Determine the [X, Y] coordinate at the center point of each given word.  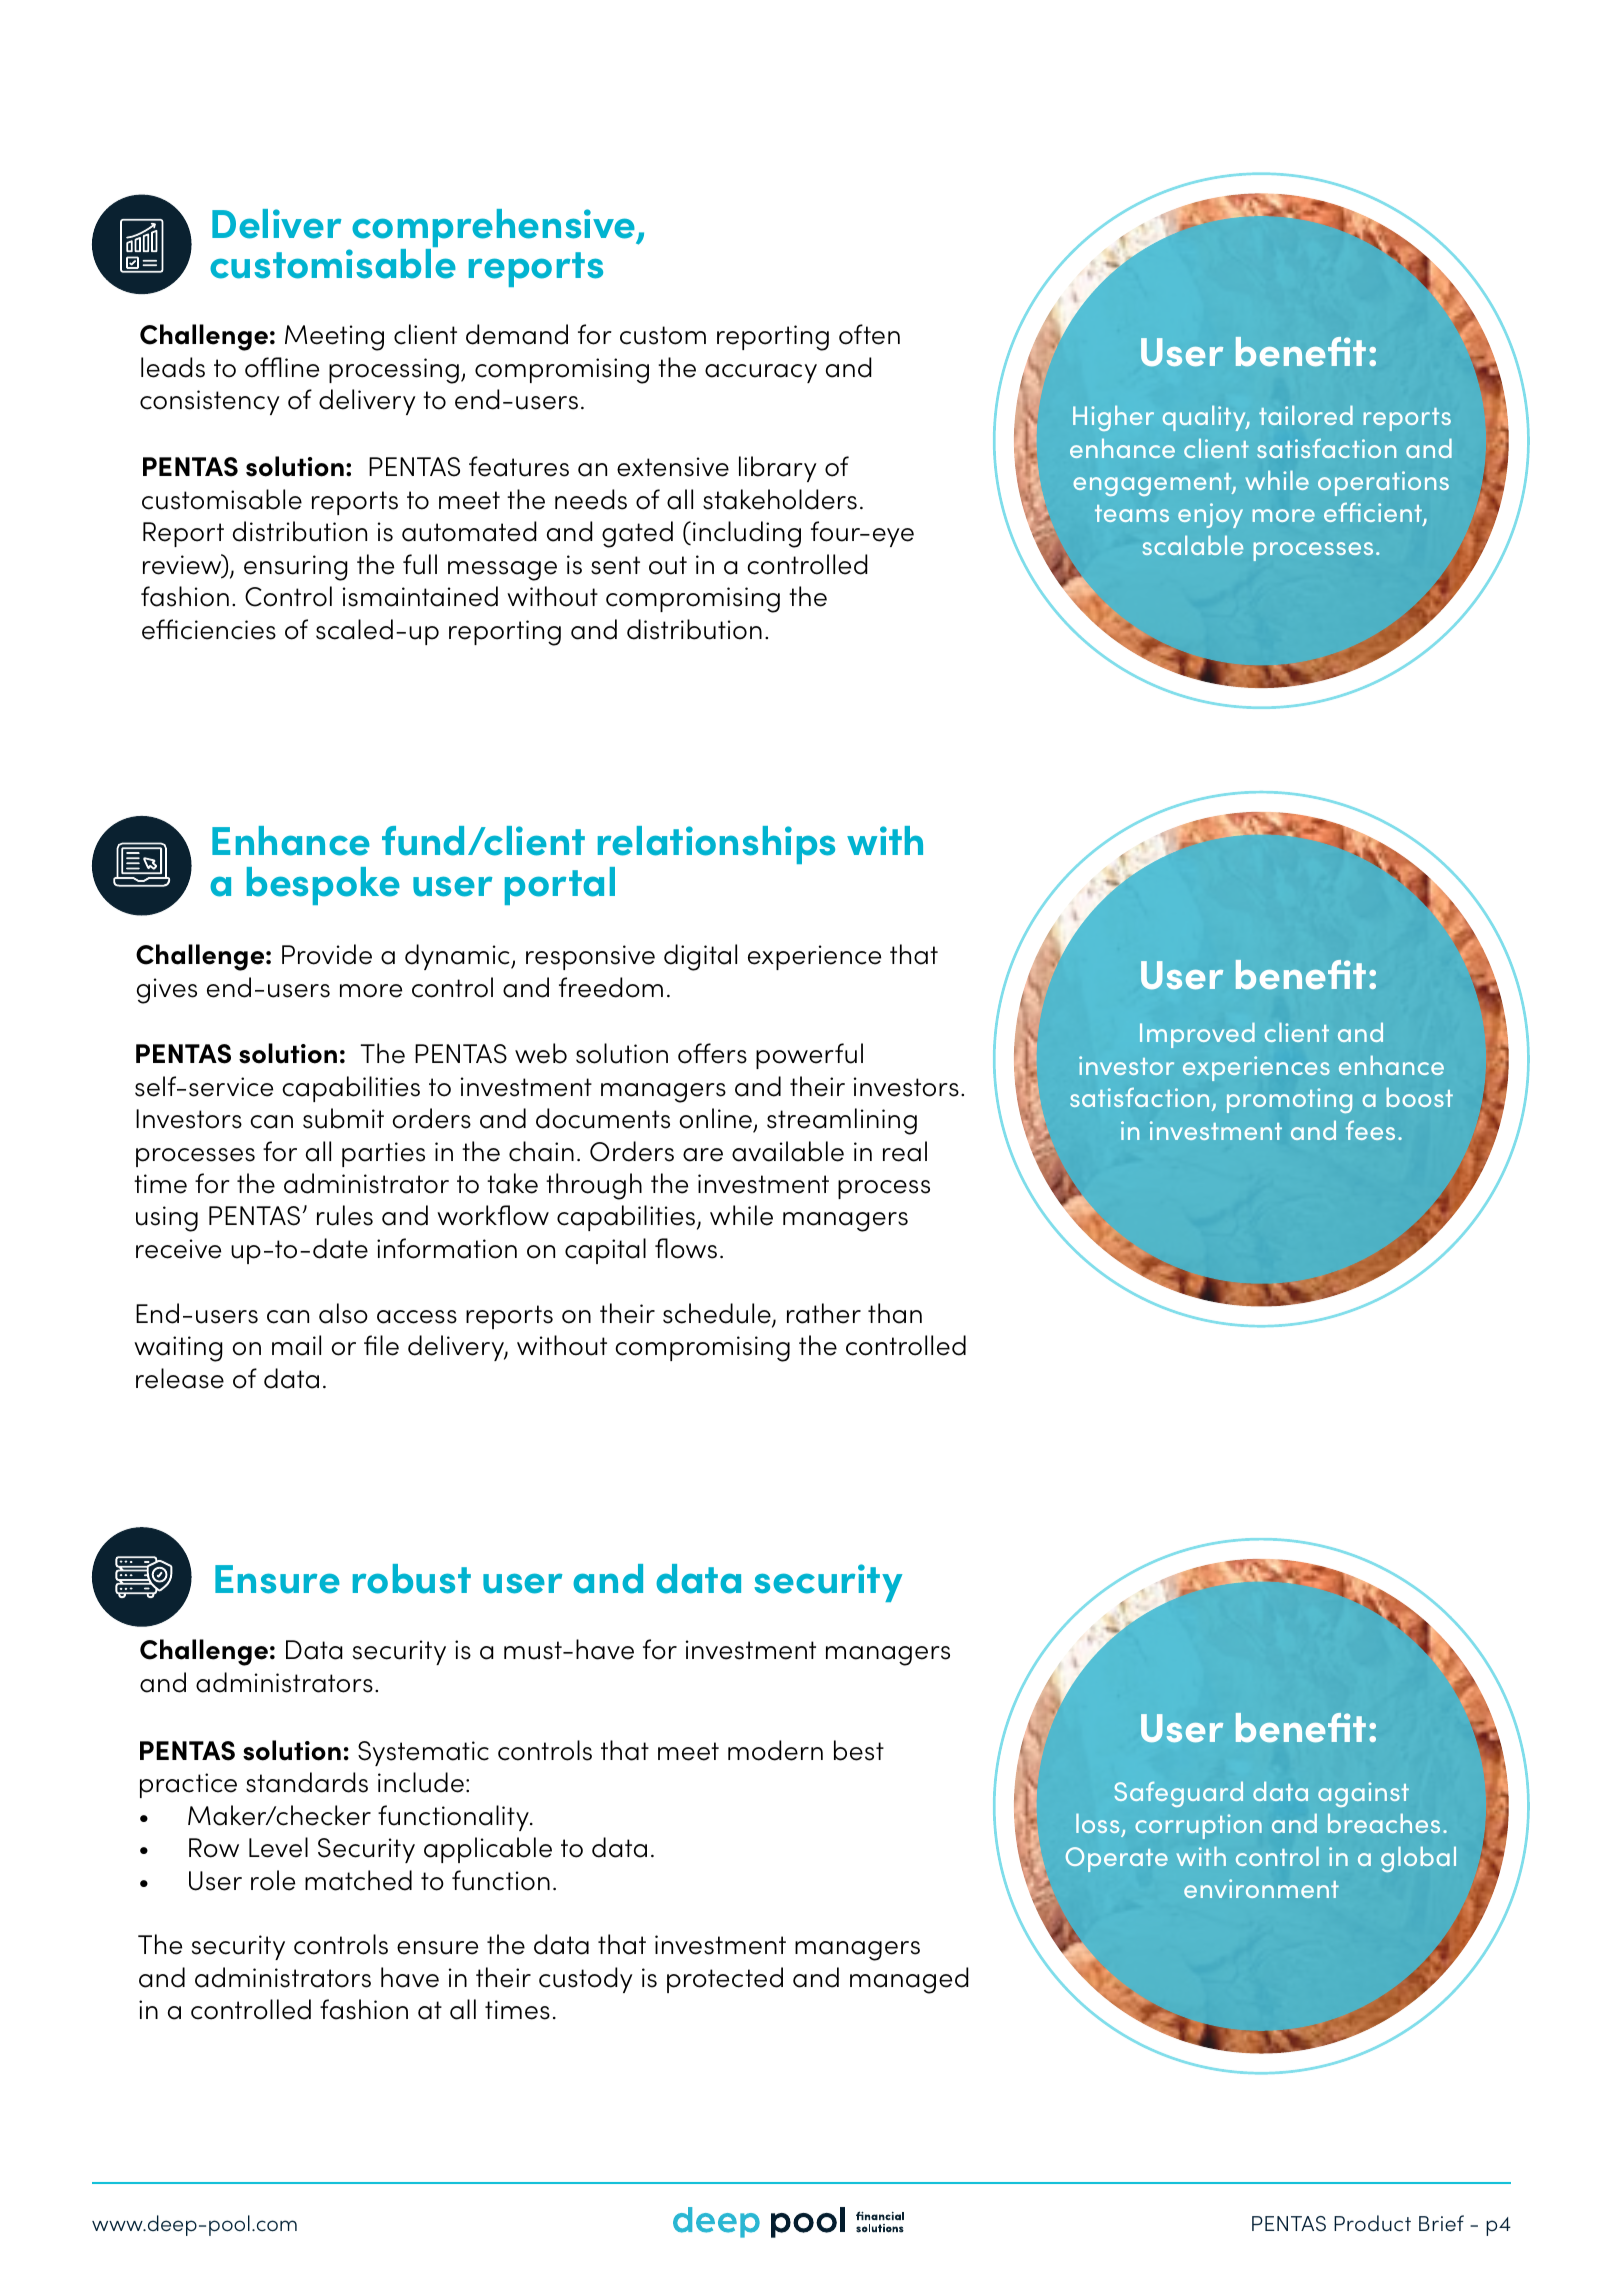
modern [775, 1750]
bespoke [323, 886]
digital [700, 957]
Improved [1197, 1035]
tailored [1306, 415]
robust [412, 1579]
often [869, 334]
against [1363, 1794]
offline [282, 367]
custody [586, 1980]
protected [725, 1980]
